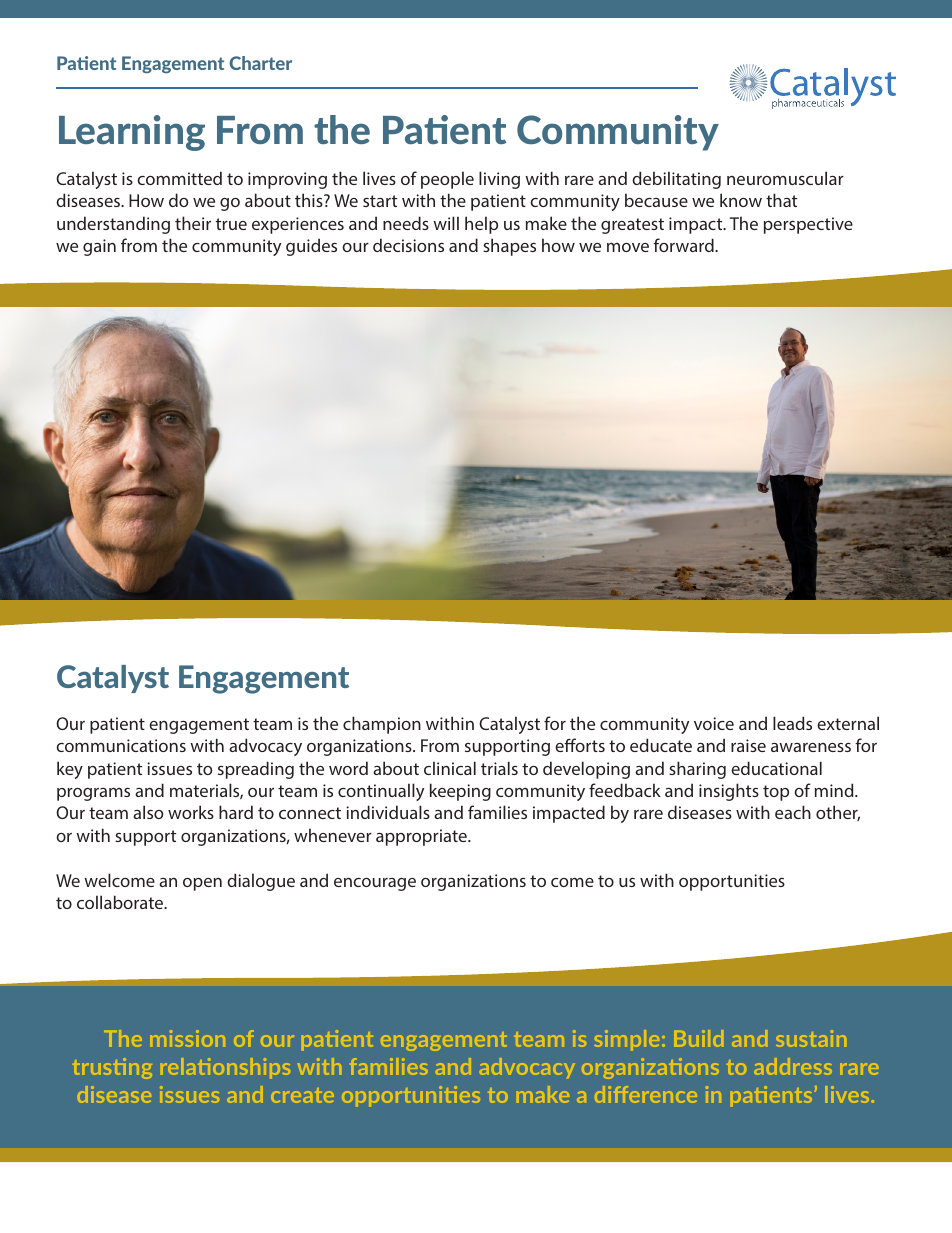 This screenshot has width=952, height=1233. Describe the element at coordinates (684, 245) in the screenshot. I see `forward` at that location.
